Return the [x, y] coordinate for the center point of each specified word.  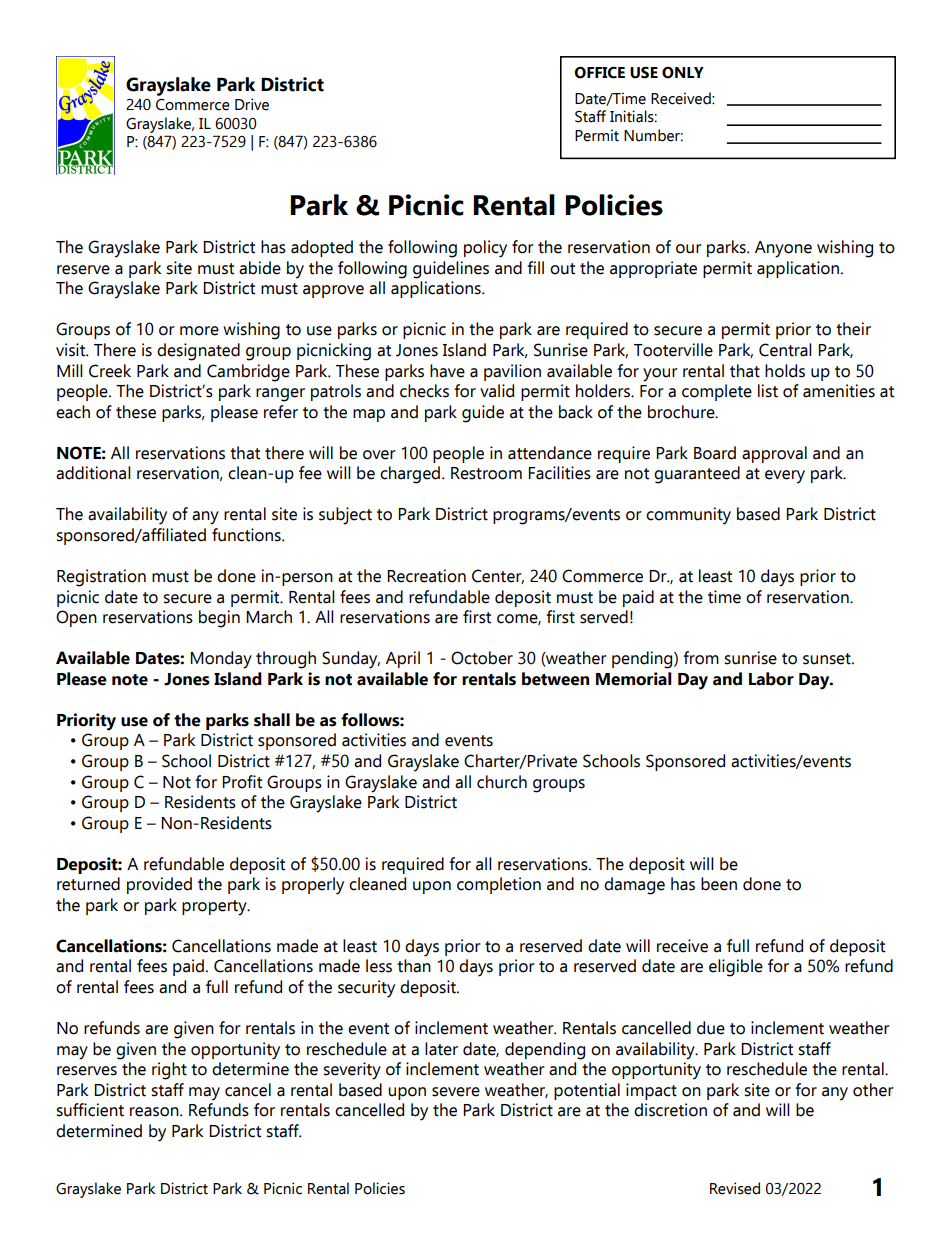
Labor [771, 679]
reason [155, 1112]
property [215, 908]
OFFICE [599, 73]
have [447, 371]
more [199, 331]
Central [785, 350]
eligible [736, 968]
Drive [252, 104]
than [414, 966]
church [502, 782]
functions [247, 535]
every [785, 477]
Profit [242, 782]
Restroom [486, 473]
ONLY [683, 73]
